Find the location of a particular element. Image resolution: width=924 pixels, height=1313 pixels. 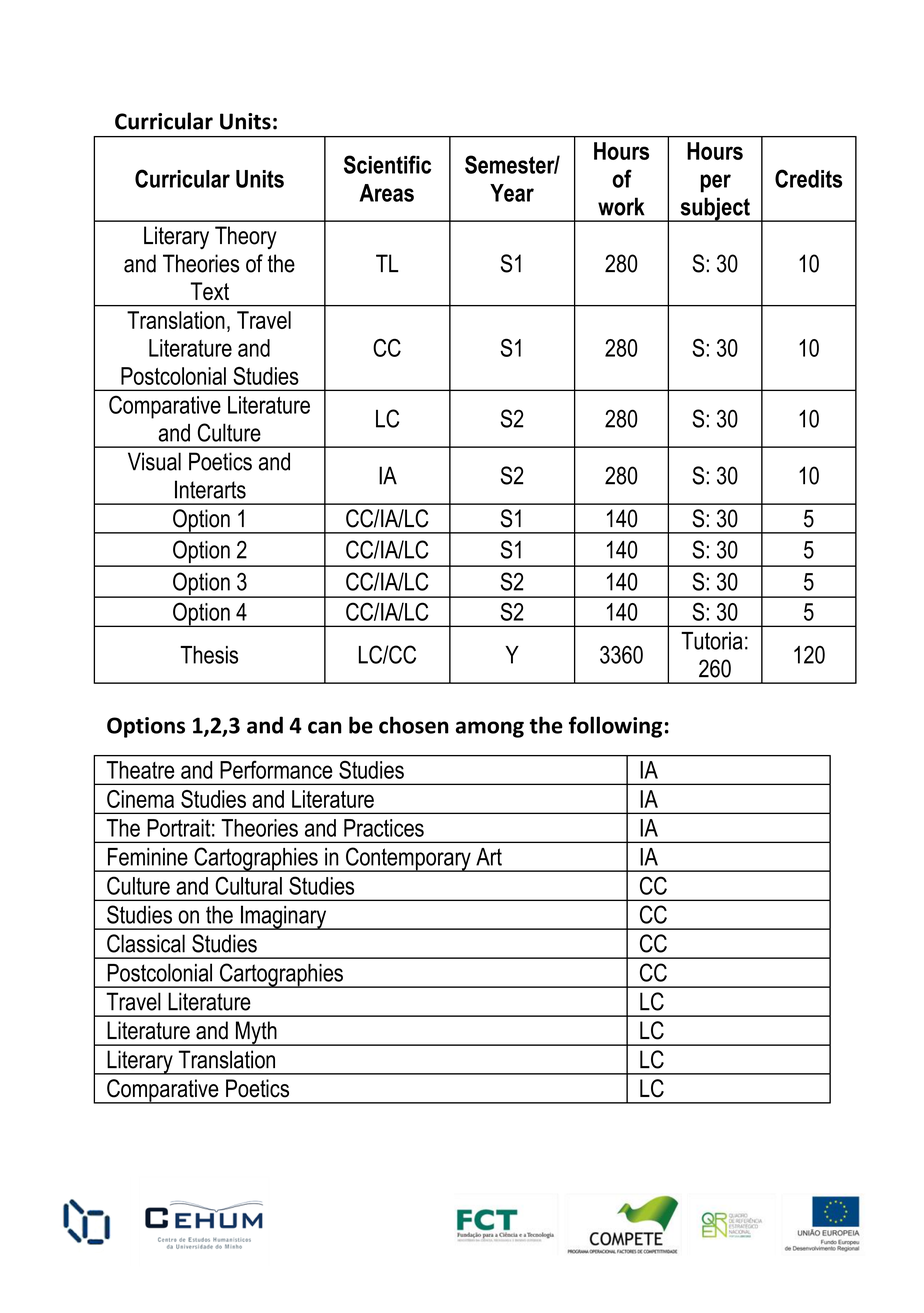

Theory is located at coordinates (246, 237).
